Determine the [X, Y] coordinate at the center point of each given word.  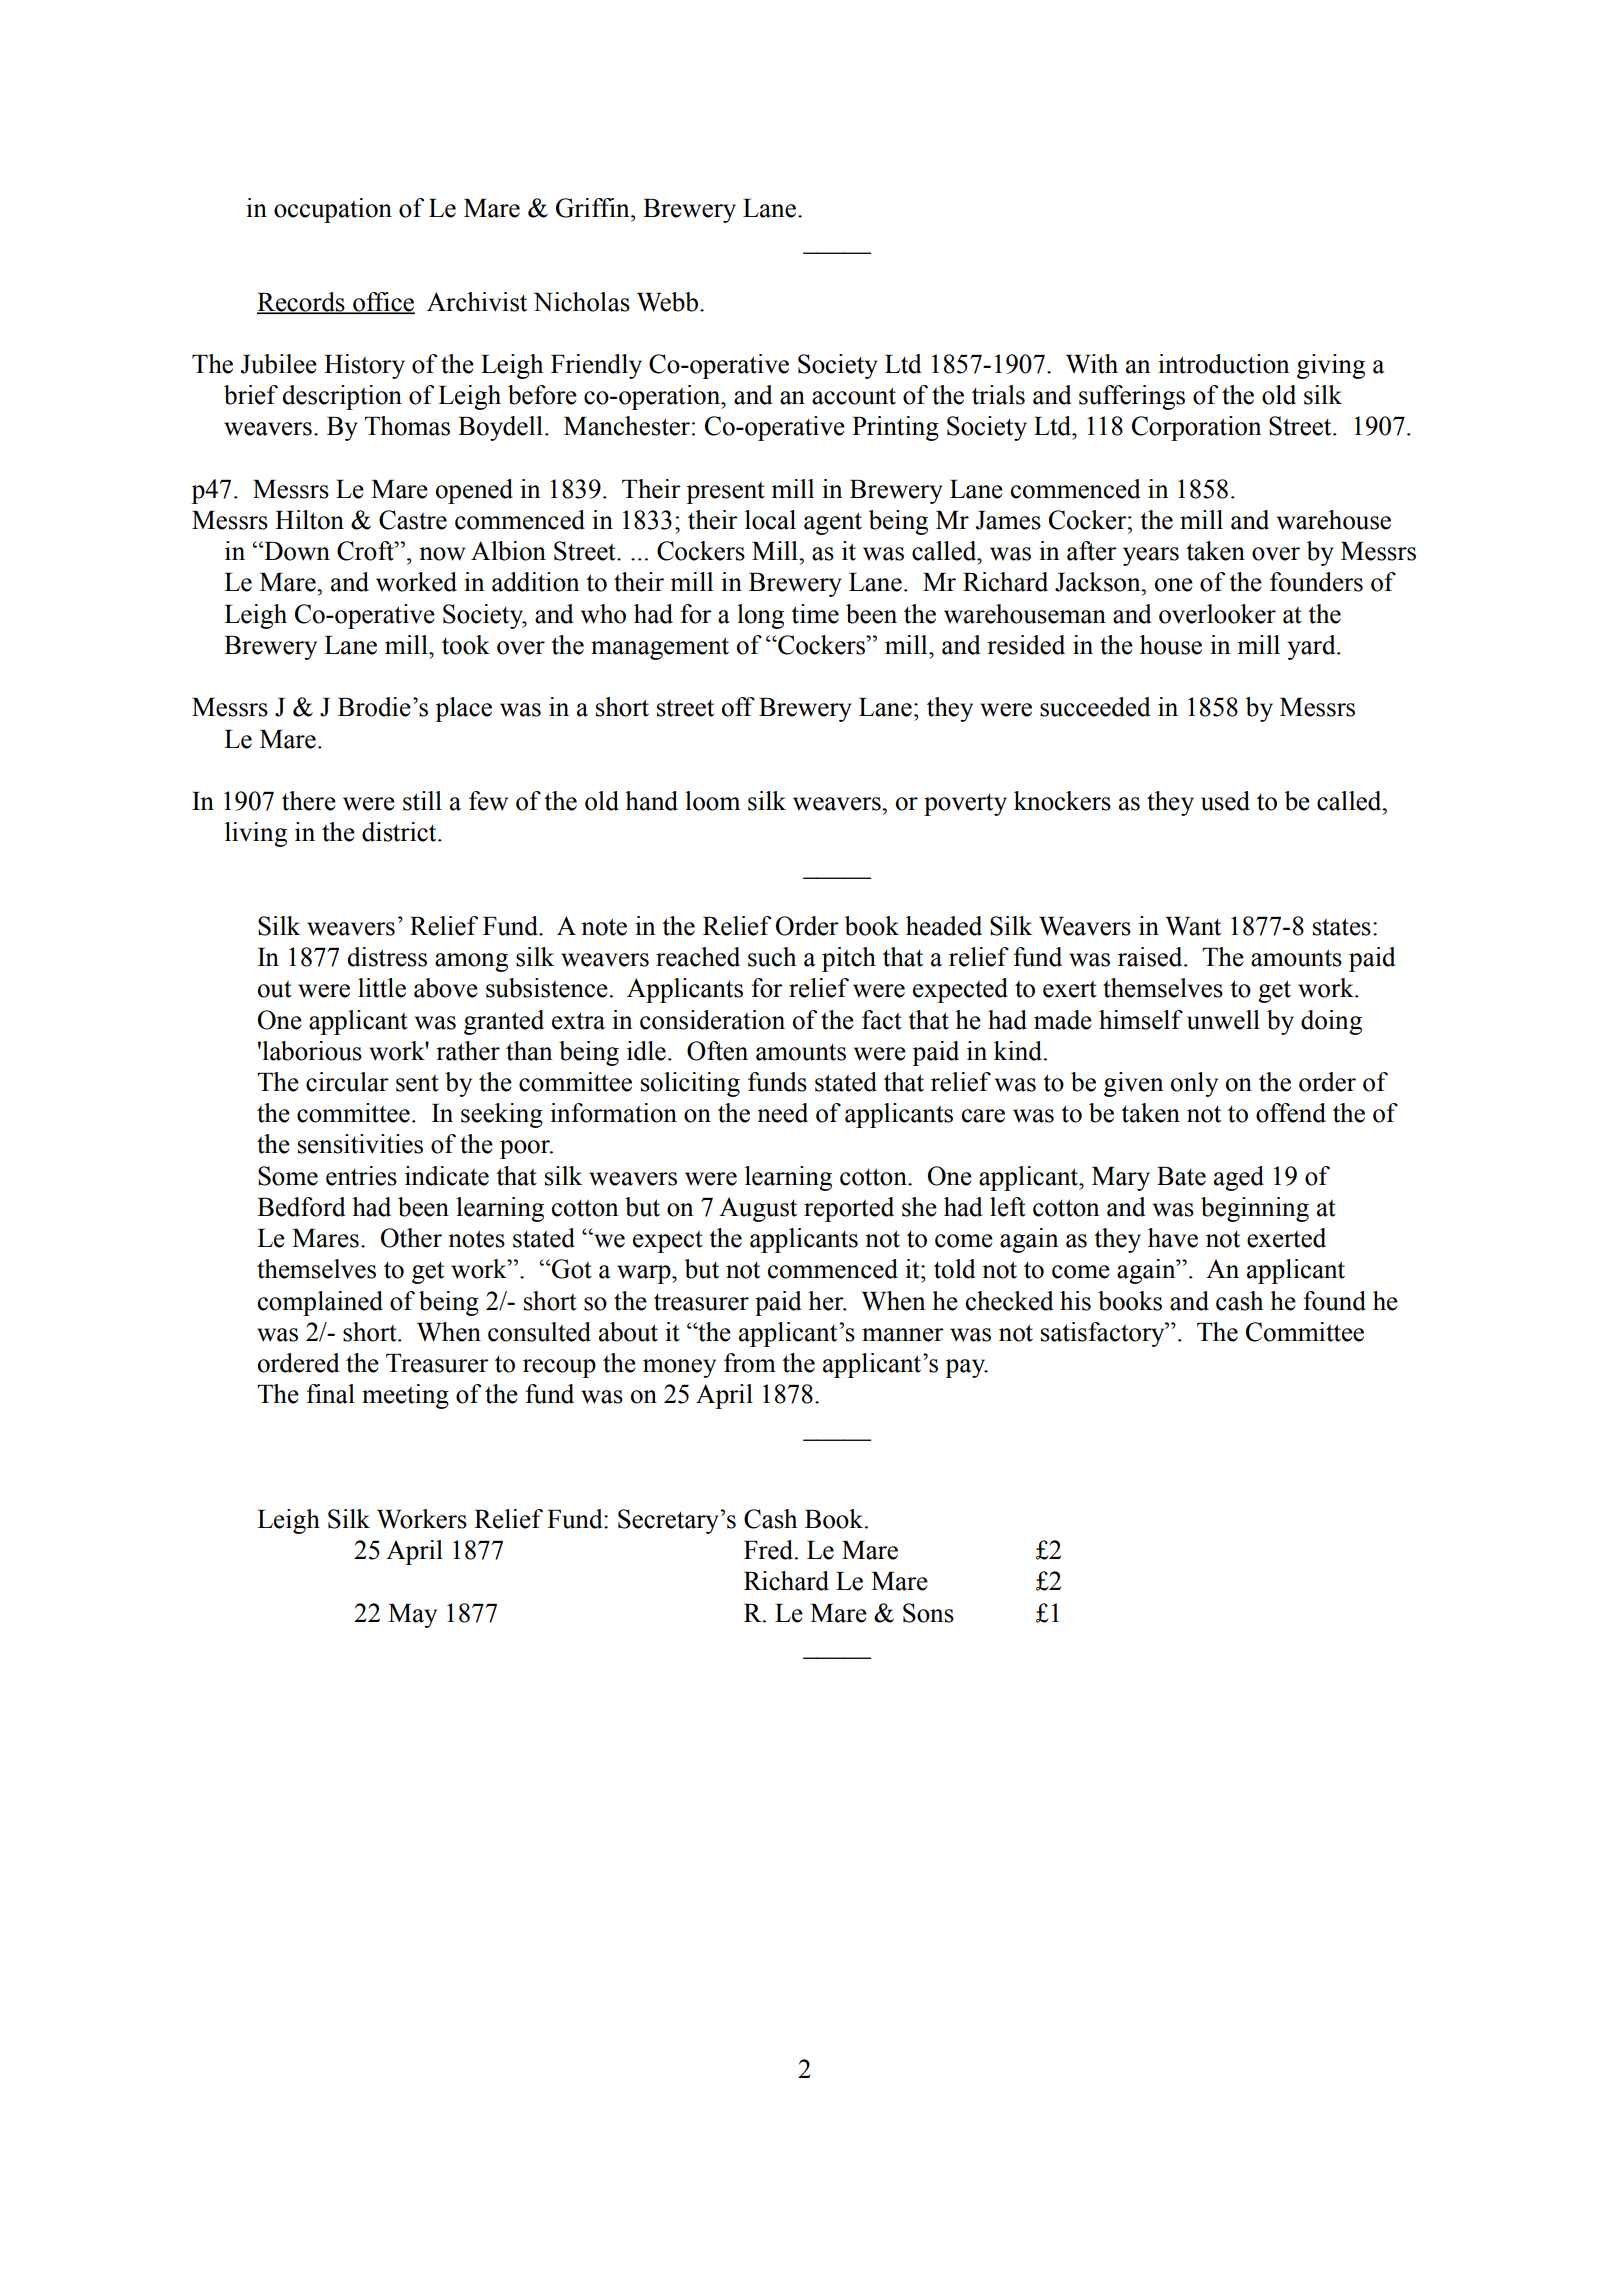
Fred [770, 1550]
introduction [1224, 364]
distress [387, 957]
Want [1193, 926]
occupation [333, 210]
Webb [667, 302]
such [772, 957]
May [412, 1616]
